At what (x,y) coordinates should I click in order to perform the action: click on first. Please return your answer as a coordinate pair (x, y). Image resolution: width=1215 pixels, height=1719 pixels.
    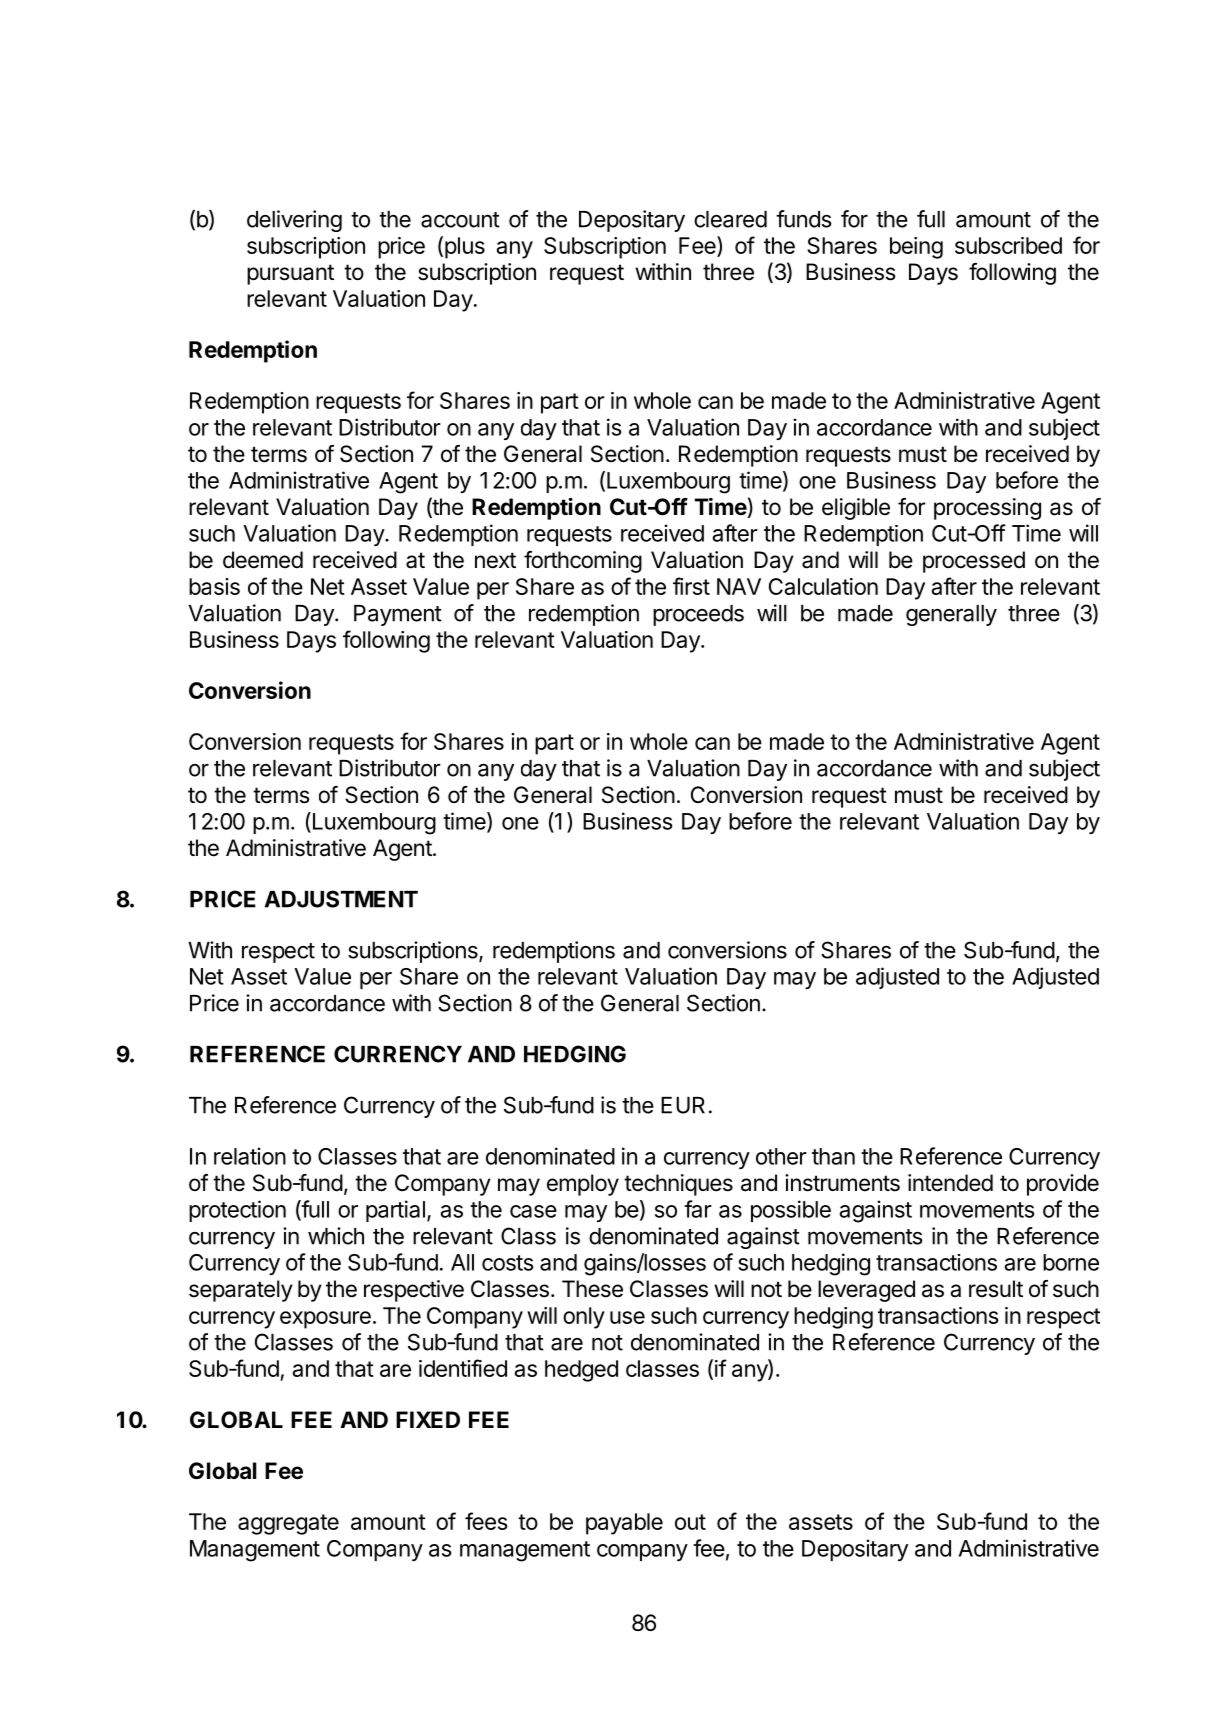
    Looking at the image, I should click on (691, 586).
